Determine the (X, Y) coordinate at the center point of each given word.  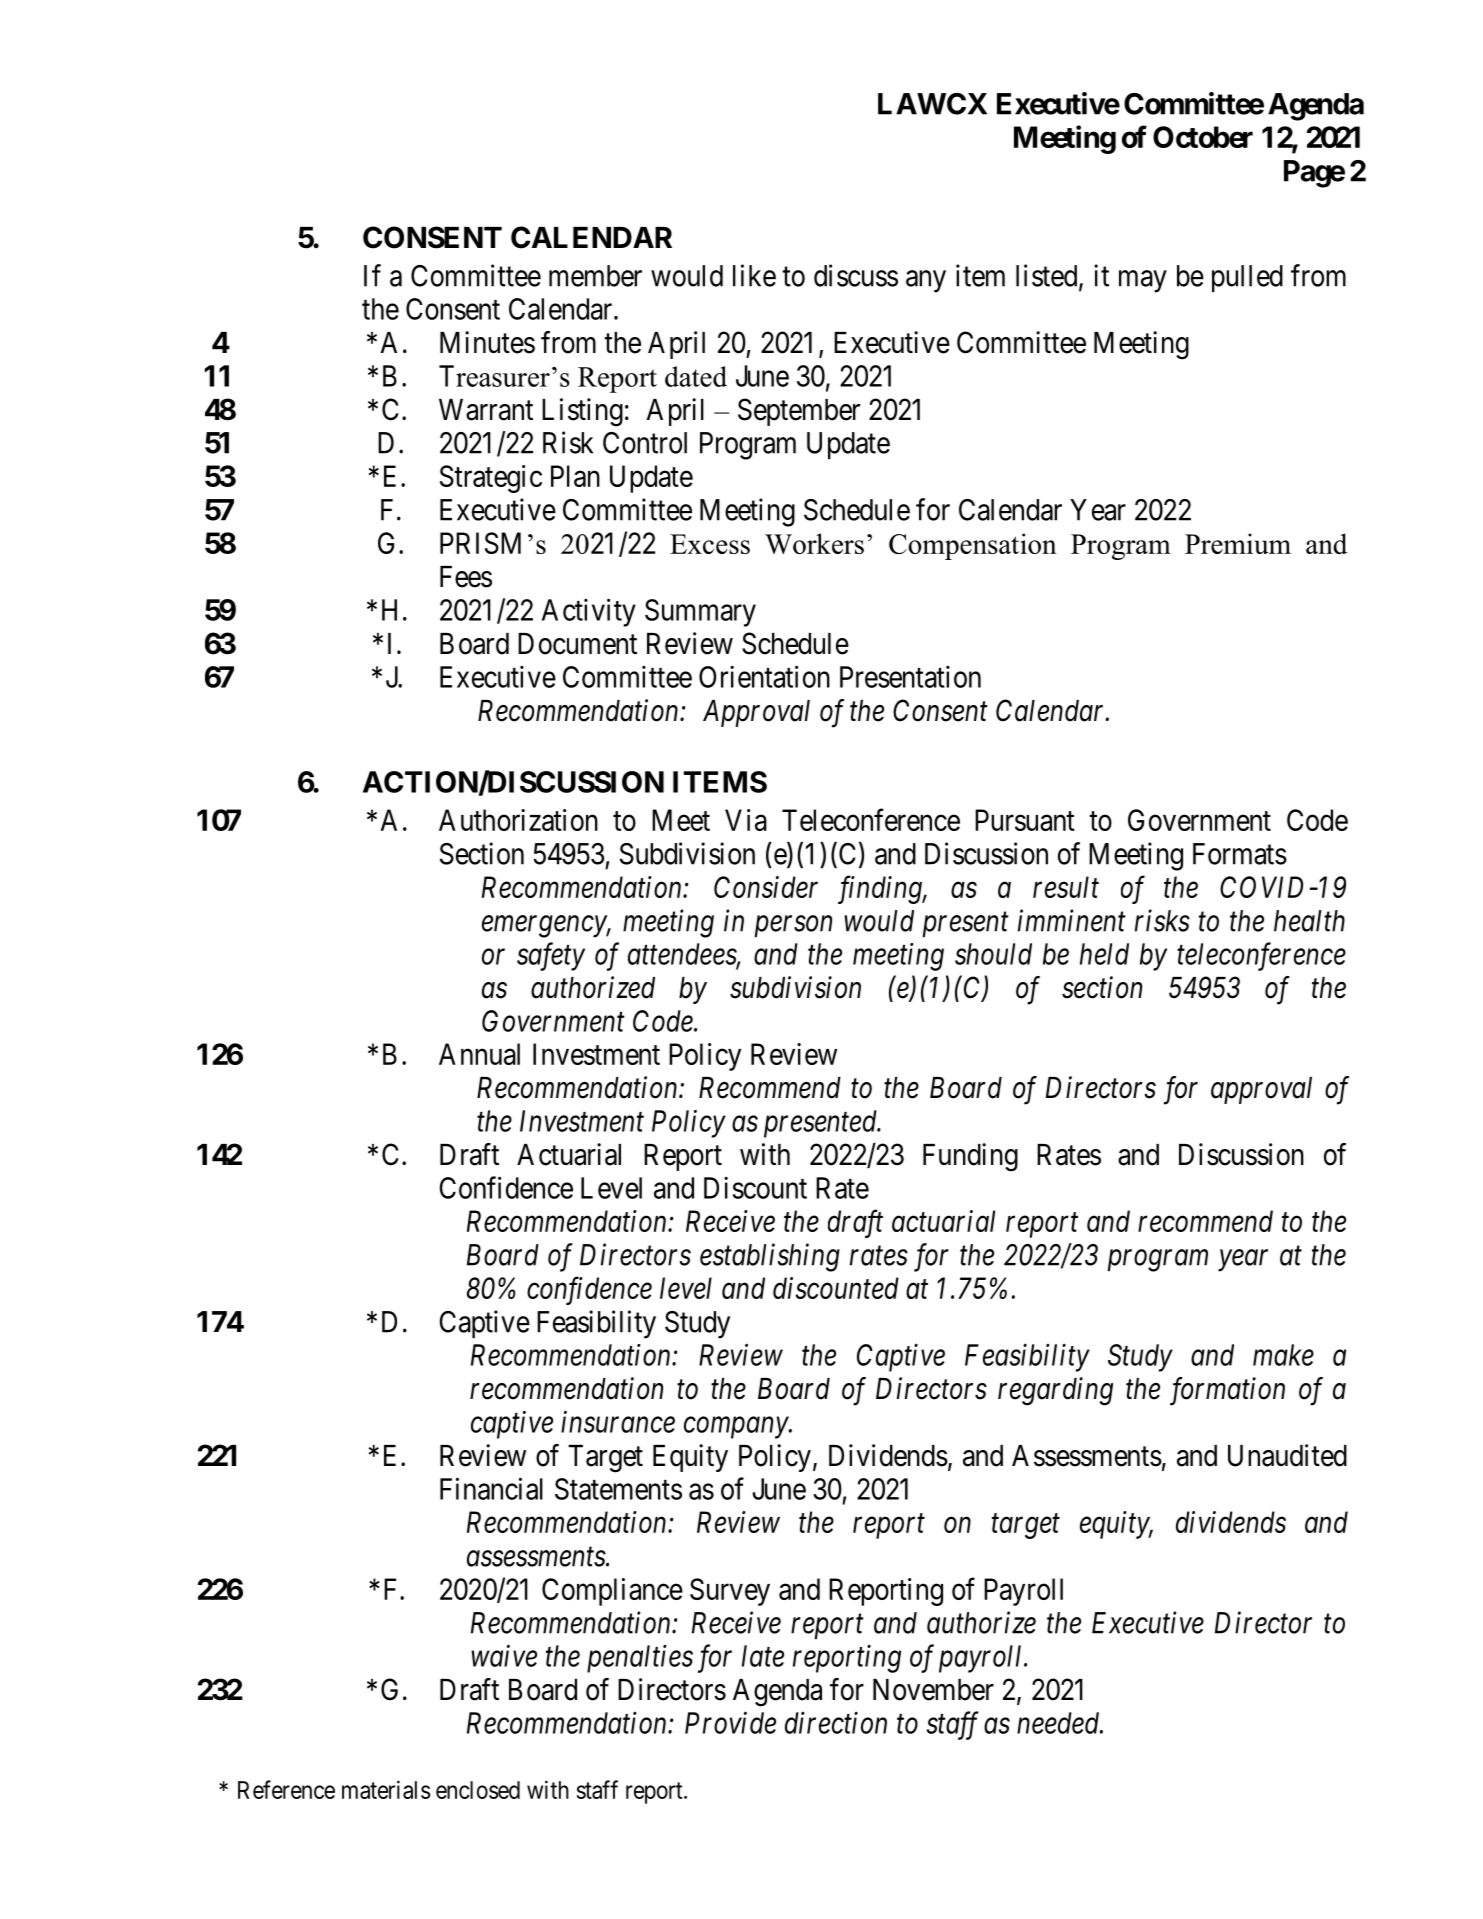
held (1104, 954)
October (1203, 137)
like (754, 275)
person (793, 926)
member (595, 276)
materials (386, 1789)
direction (836, 1722)
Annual (479, 1054)
